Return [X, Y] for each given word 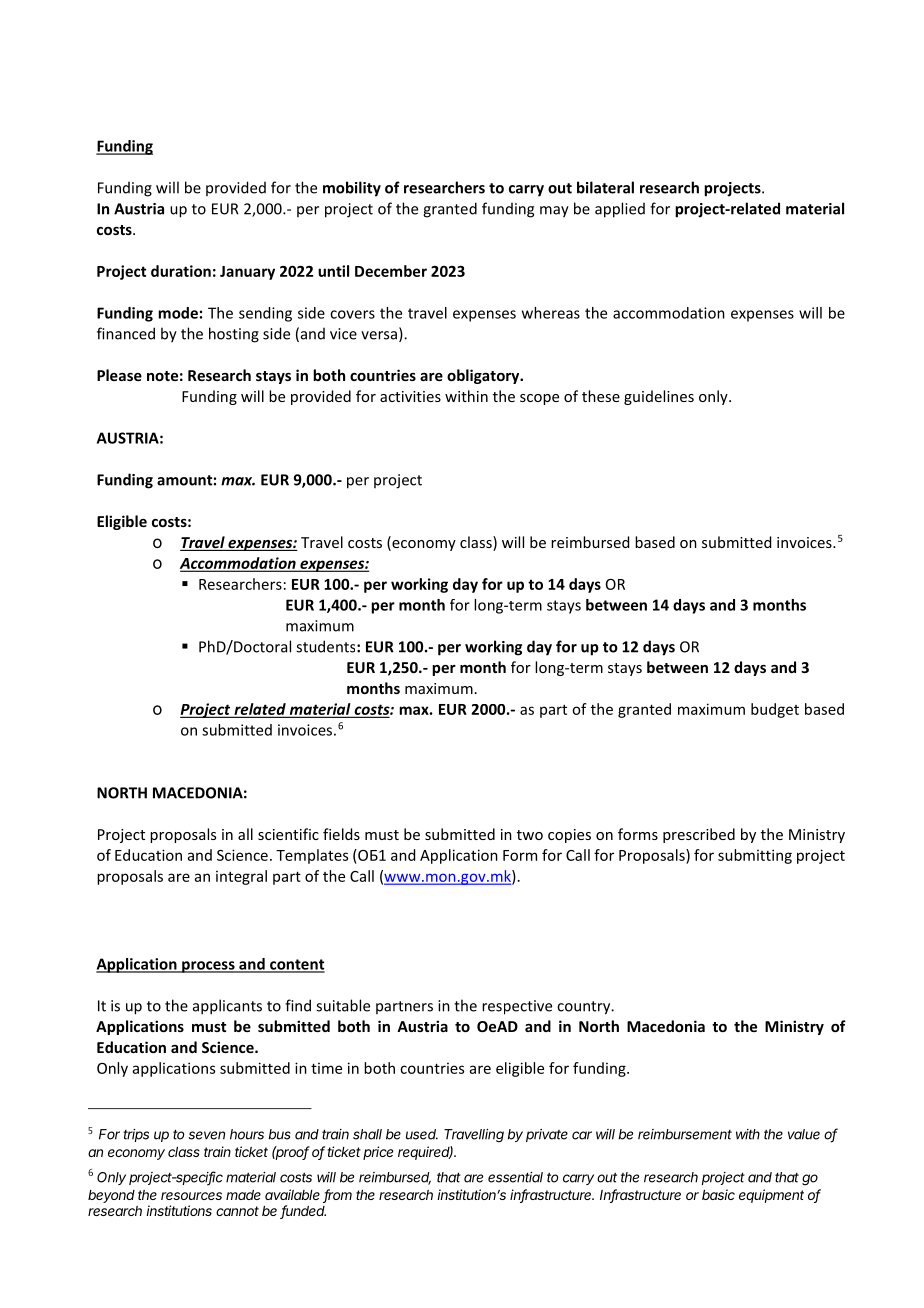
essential [515, 1177]
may [554, 212]
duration [181, 271]
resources [191, 1196]
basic [718, 1194]
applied [620, 210]
